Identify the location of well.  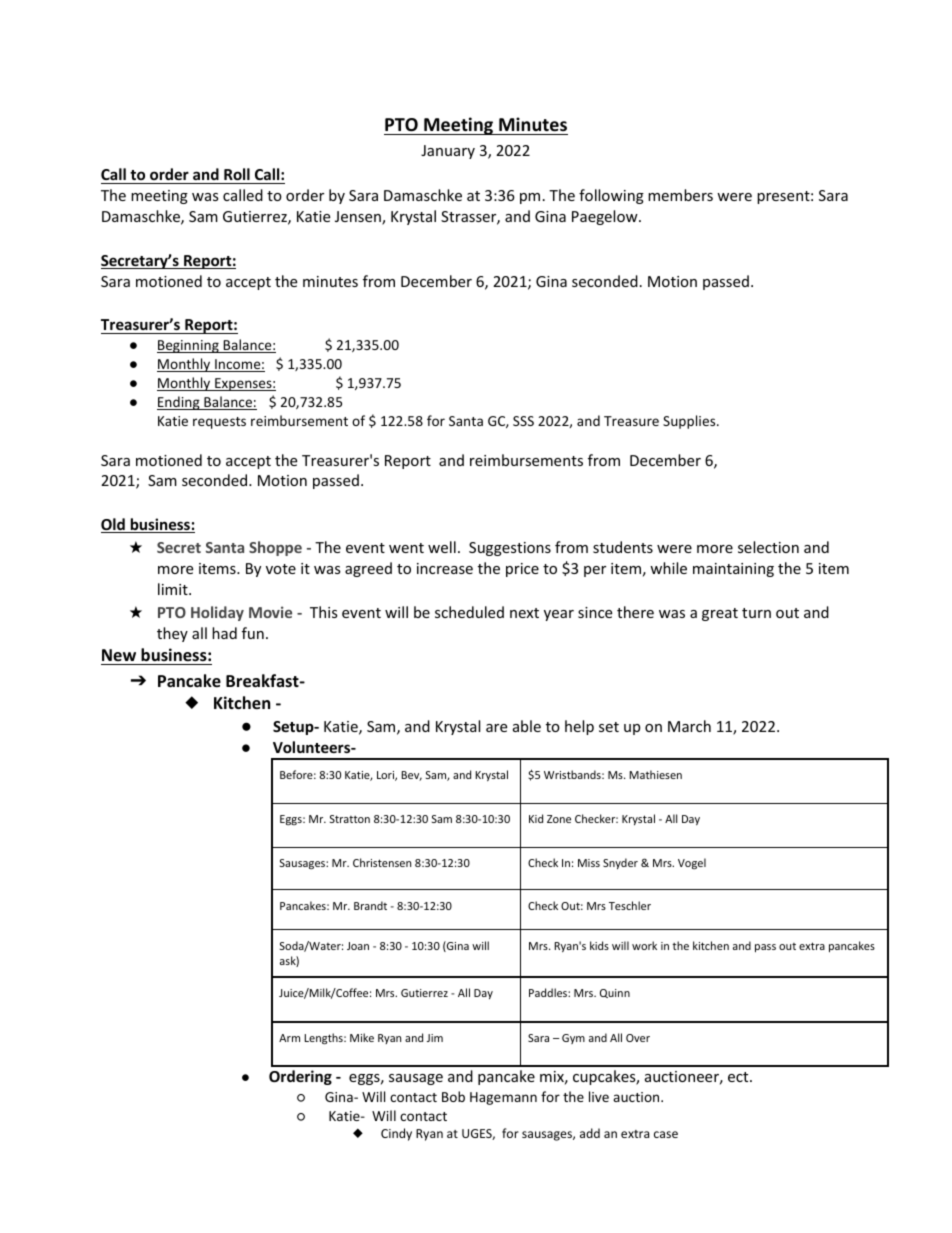
(442, 547).
